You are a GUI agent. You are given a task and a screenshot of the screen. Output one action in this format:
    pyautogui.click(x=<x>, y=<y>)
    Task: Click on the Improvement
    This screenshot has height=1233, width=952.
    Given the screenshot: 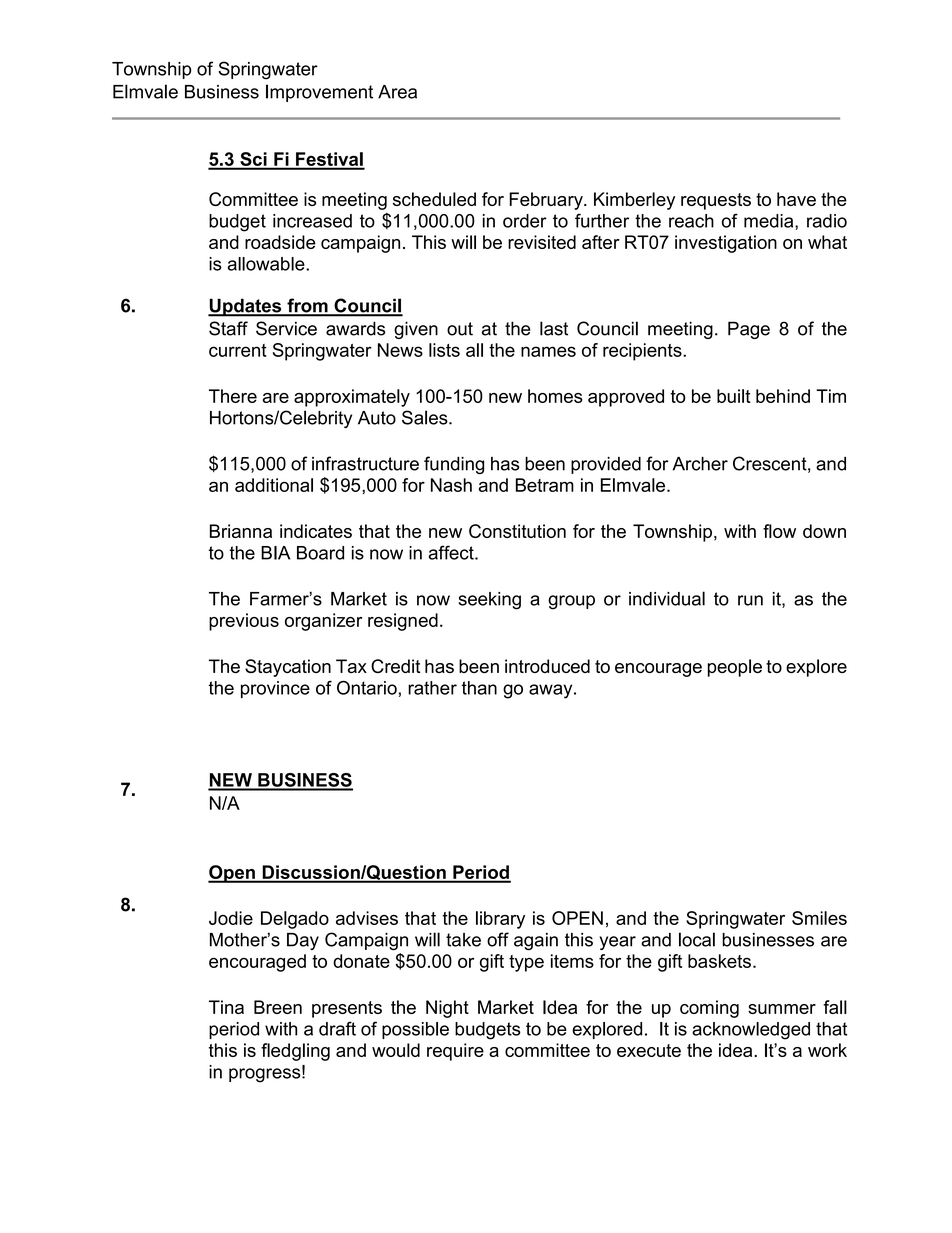 What is the action you would take?
    pyautogui.click(x=319, y=93)
